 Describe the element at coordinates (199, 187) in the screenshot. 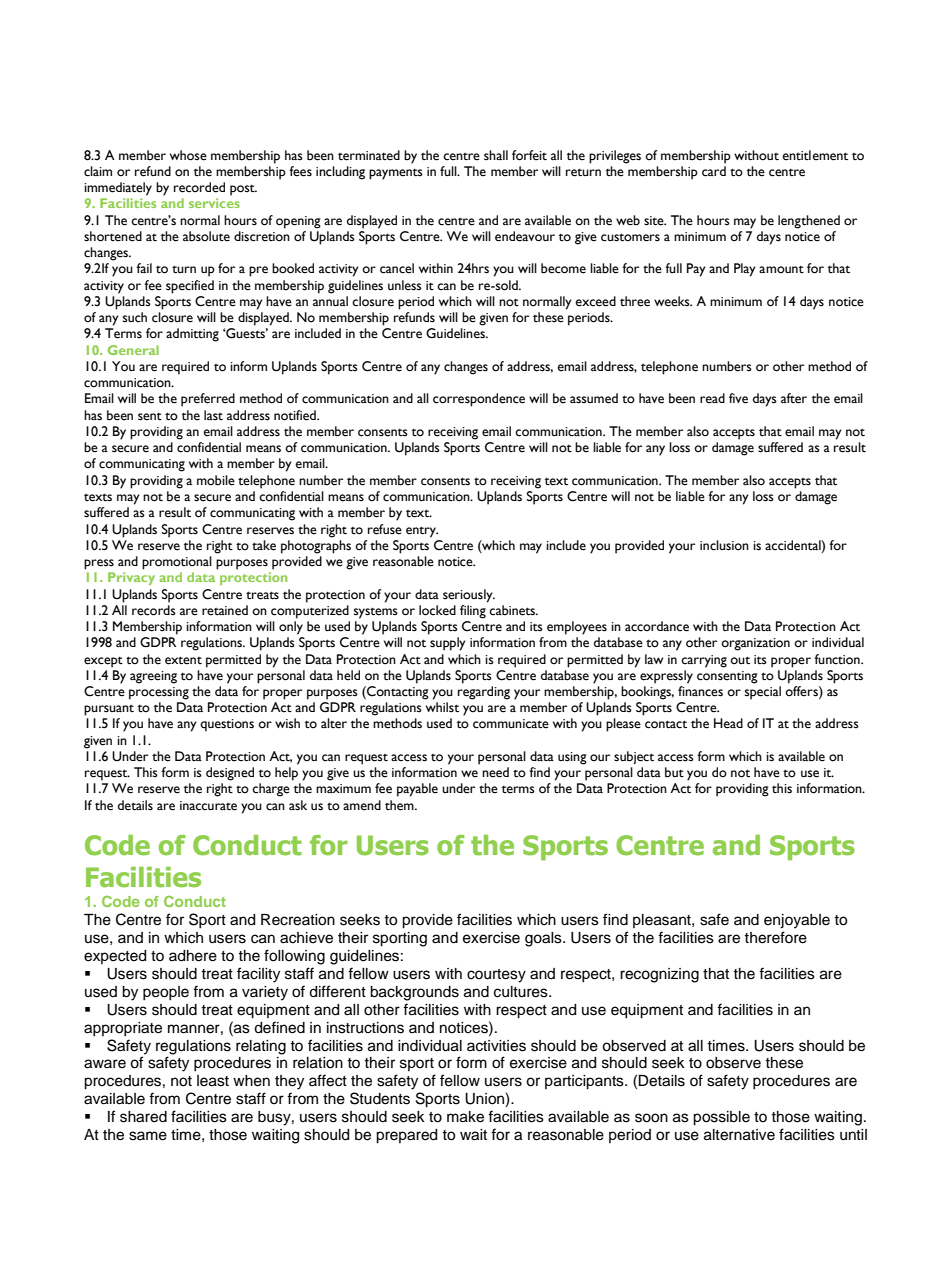

I see `recorded` at that location.
